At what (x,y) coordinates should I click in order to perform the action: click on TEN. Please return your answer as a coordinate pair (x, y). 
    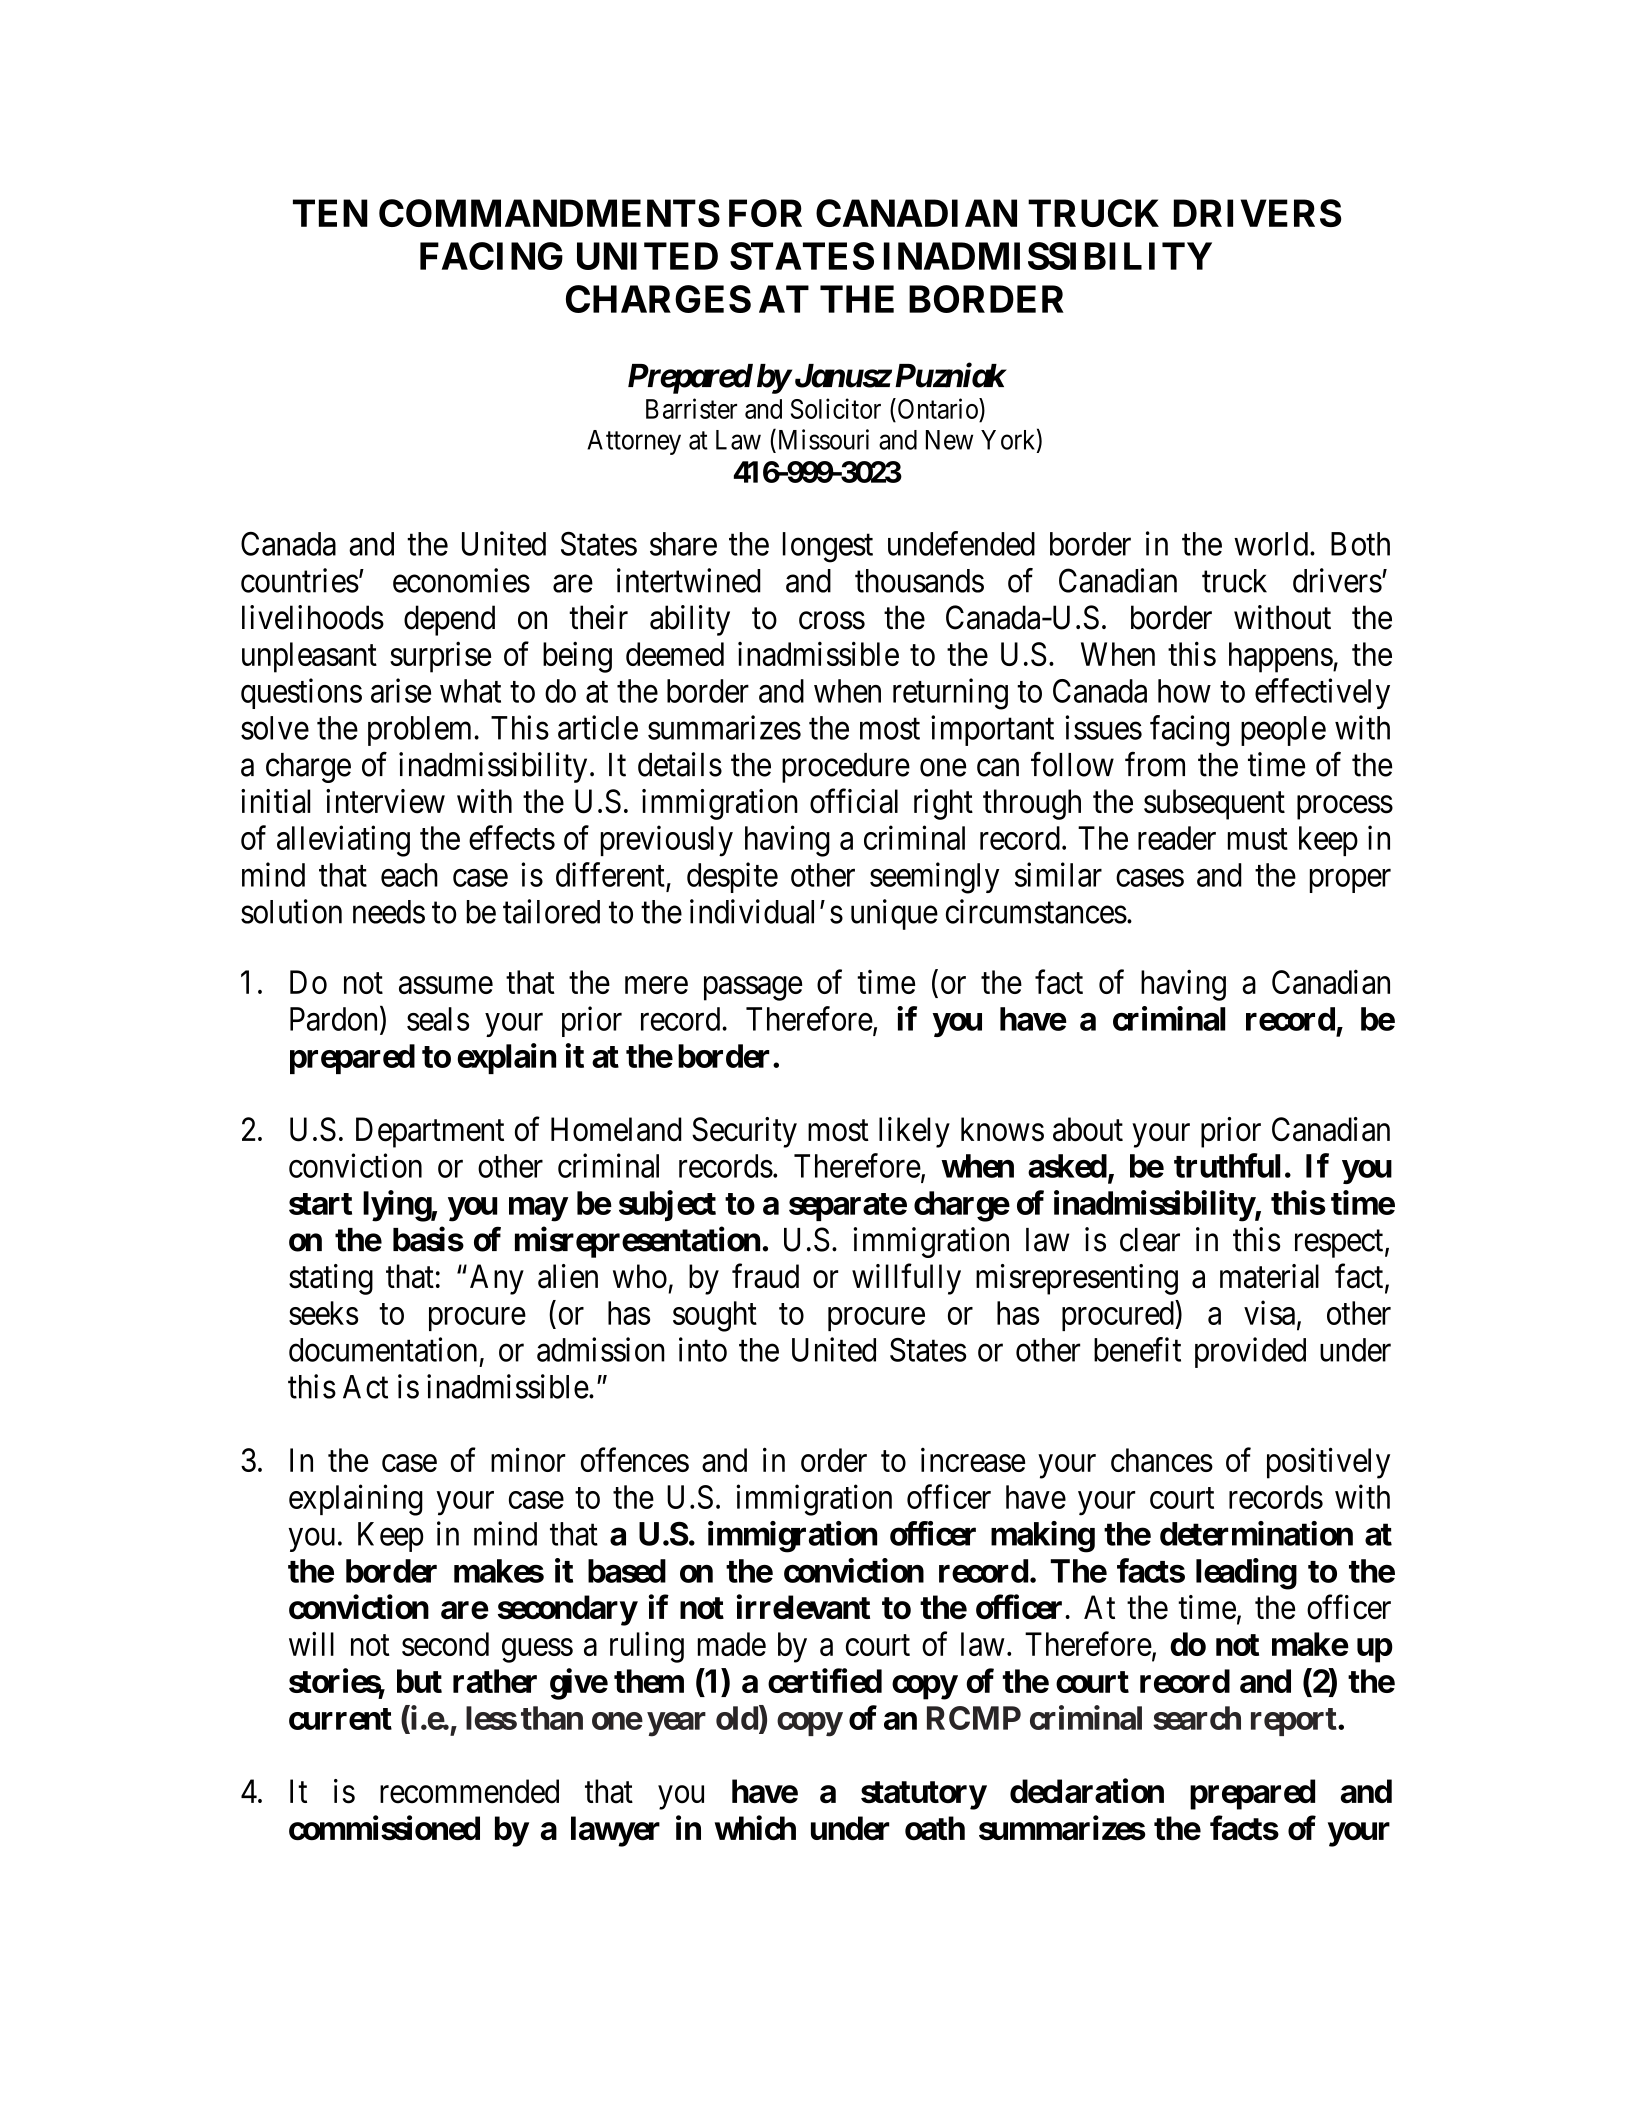
    Looking at the image, I should click on (330, 213).
